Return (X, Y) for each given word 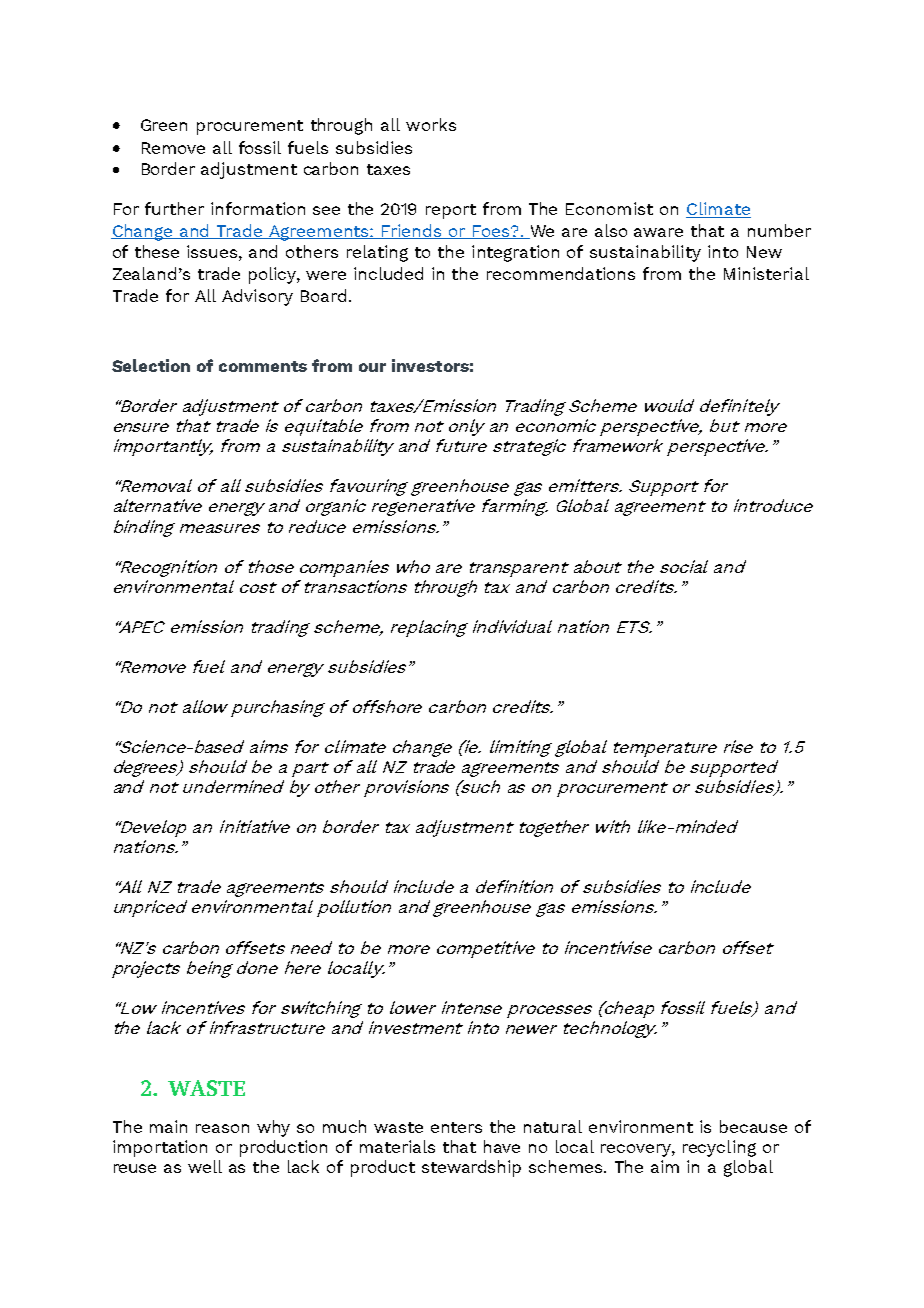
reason (222, 1128)
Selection (151, 365)
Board (323, 295)
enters (456, 1127)
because (753, 1126)
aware (658, 232)
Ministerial (766, 273)
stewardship (471, 1168)
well (205, 1166)
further (174, 208)
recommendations (561, 273)
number (779, 230)
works (431, 124)
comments (263, 366)
